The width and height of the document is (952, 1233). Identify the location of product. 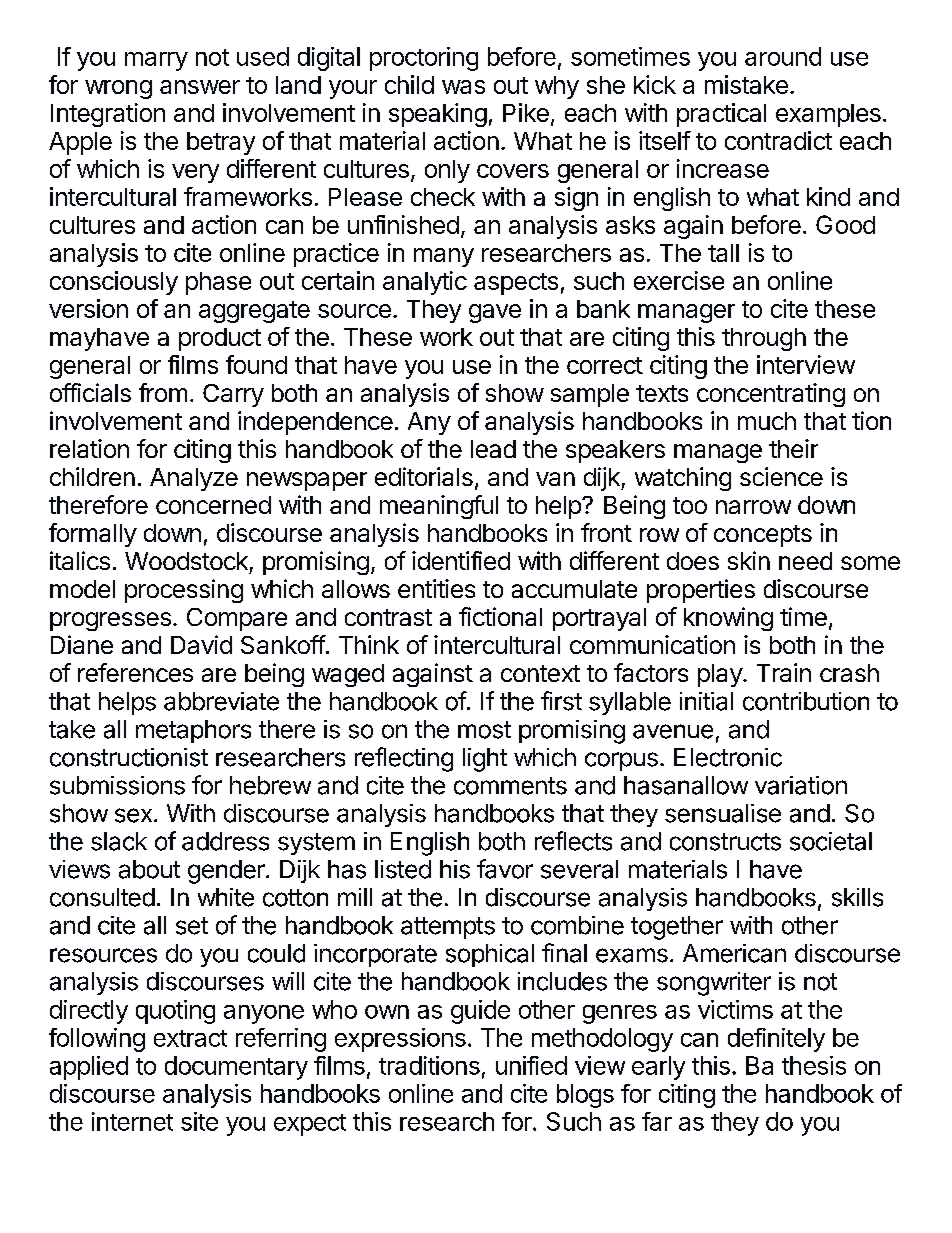
(220, 339).
